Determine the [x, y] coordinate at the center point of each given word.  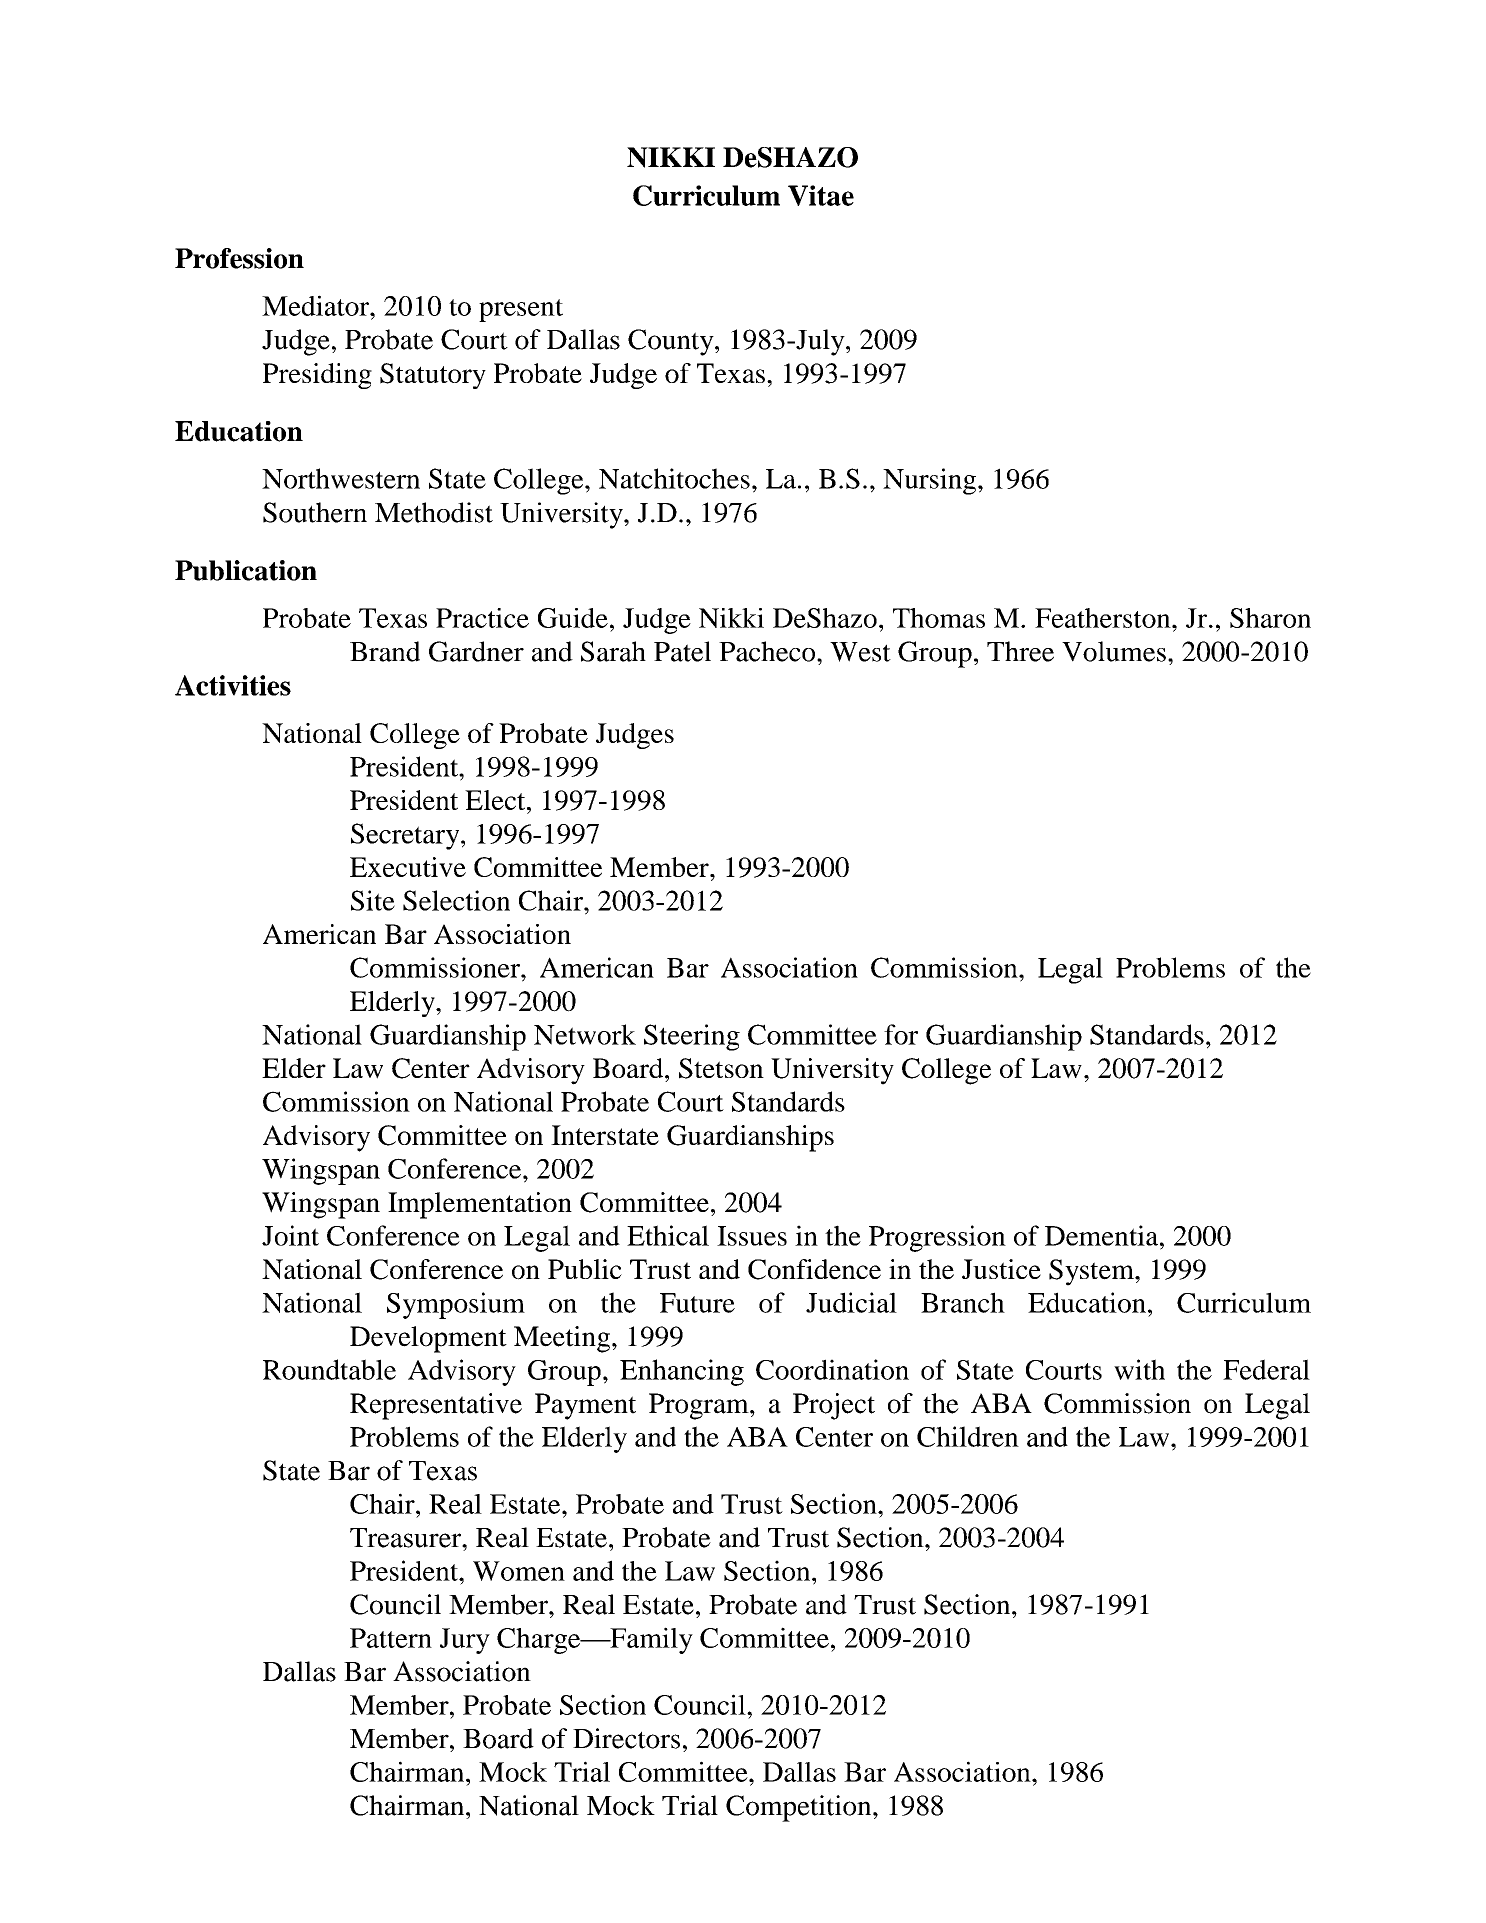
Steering [692, 1037]
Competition [800, 1808]
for [901, 1034]
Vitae [821, 195]
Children [968, 1436]
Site [373, 900]
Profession [239, 258]
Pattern [391, 1638]
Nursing [931, 481]
